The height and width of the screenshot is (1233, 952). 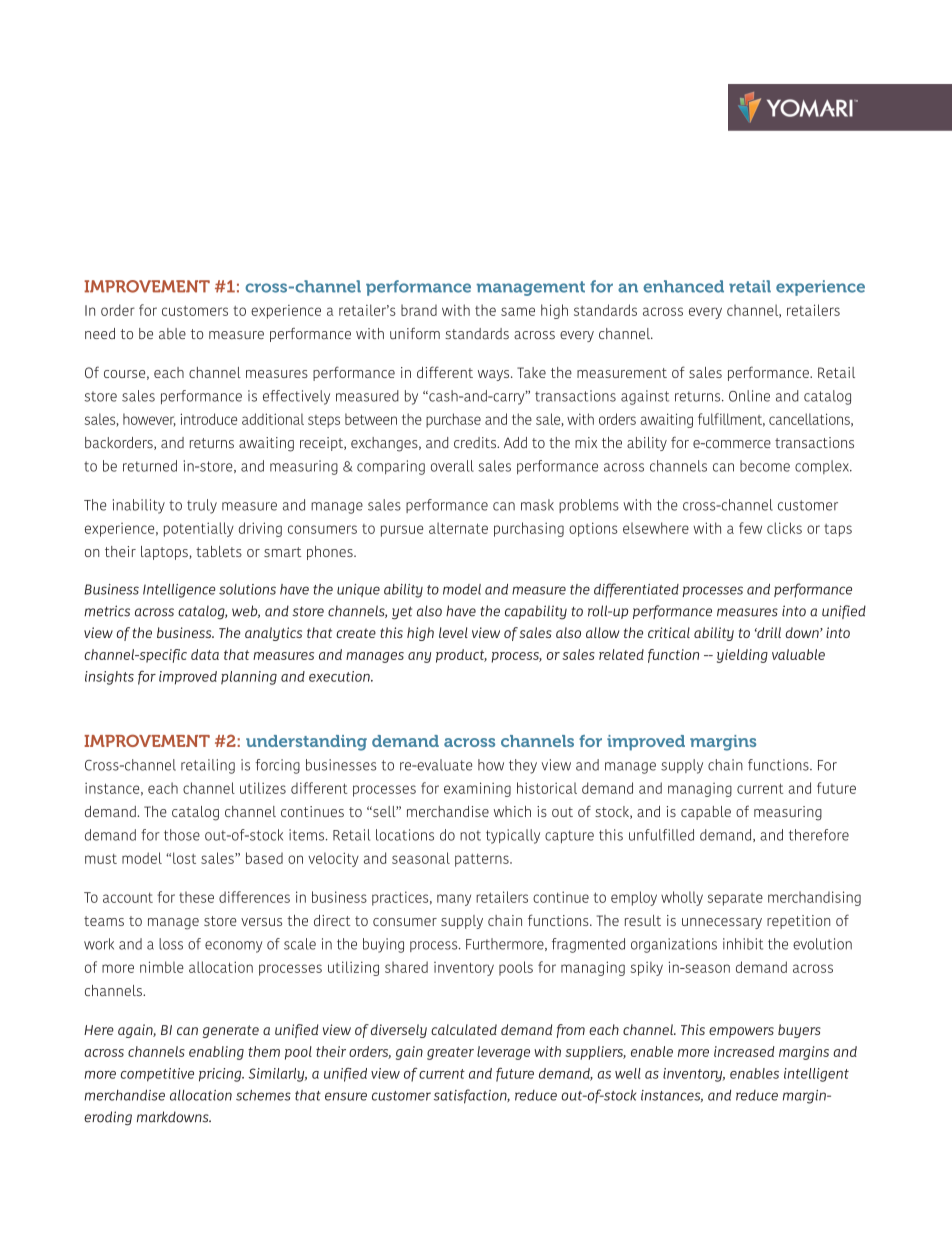 I want to click on same, so click(x=518, y=311).
